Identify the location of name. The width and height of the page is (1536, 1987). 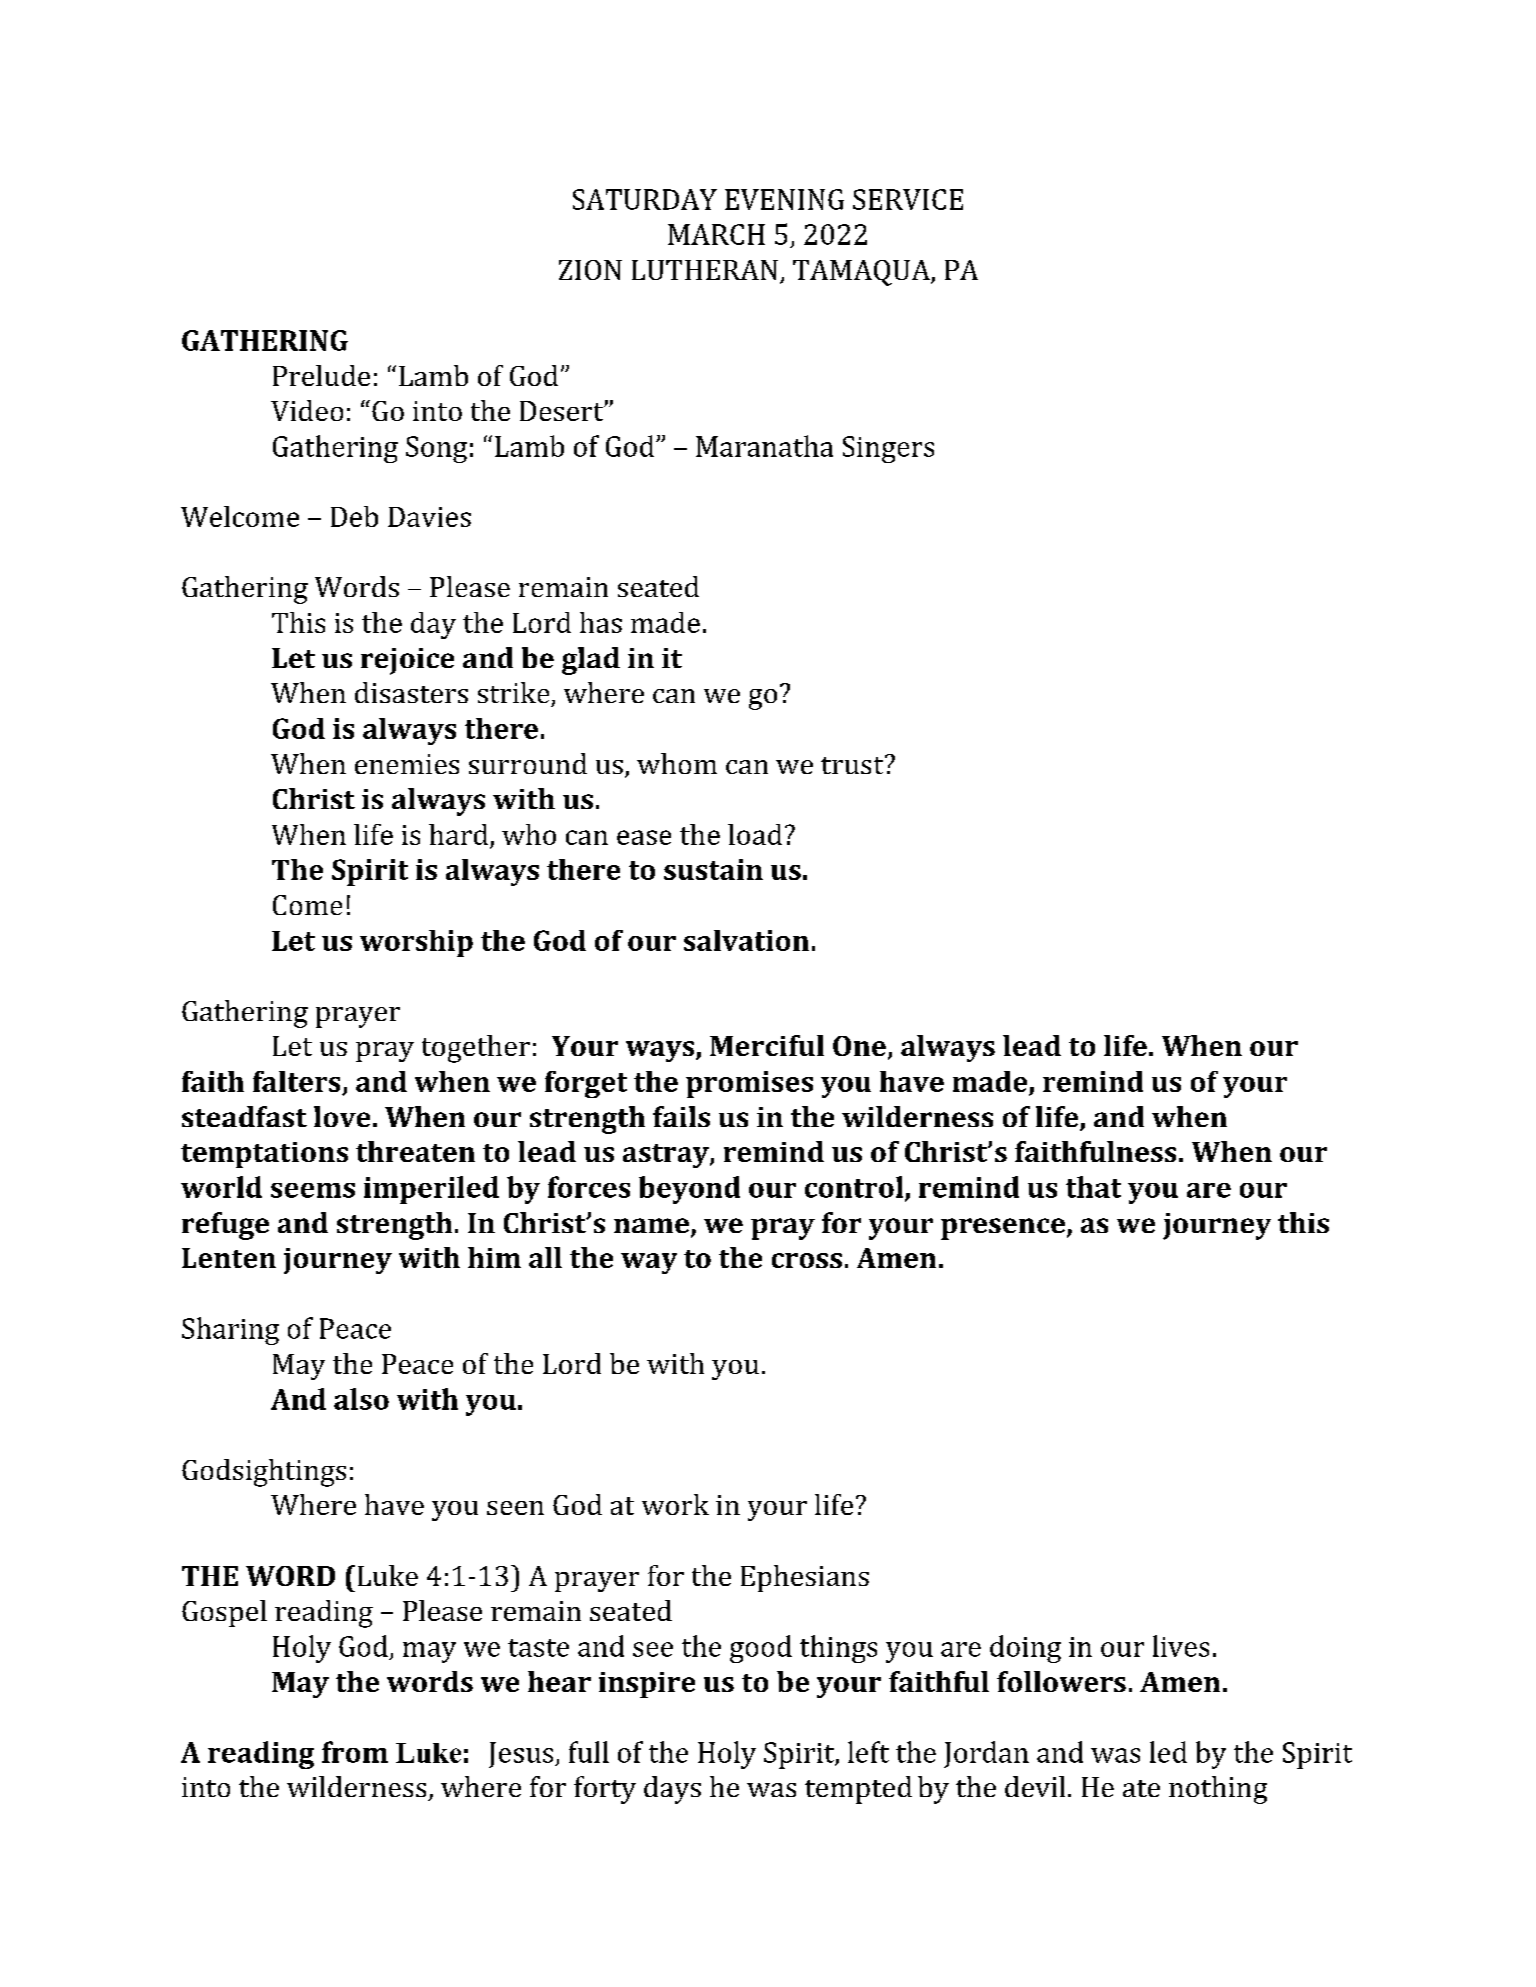
(653, 1227).
